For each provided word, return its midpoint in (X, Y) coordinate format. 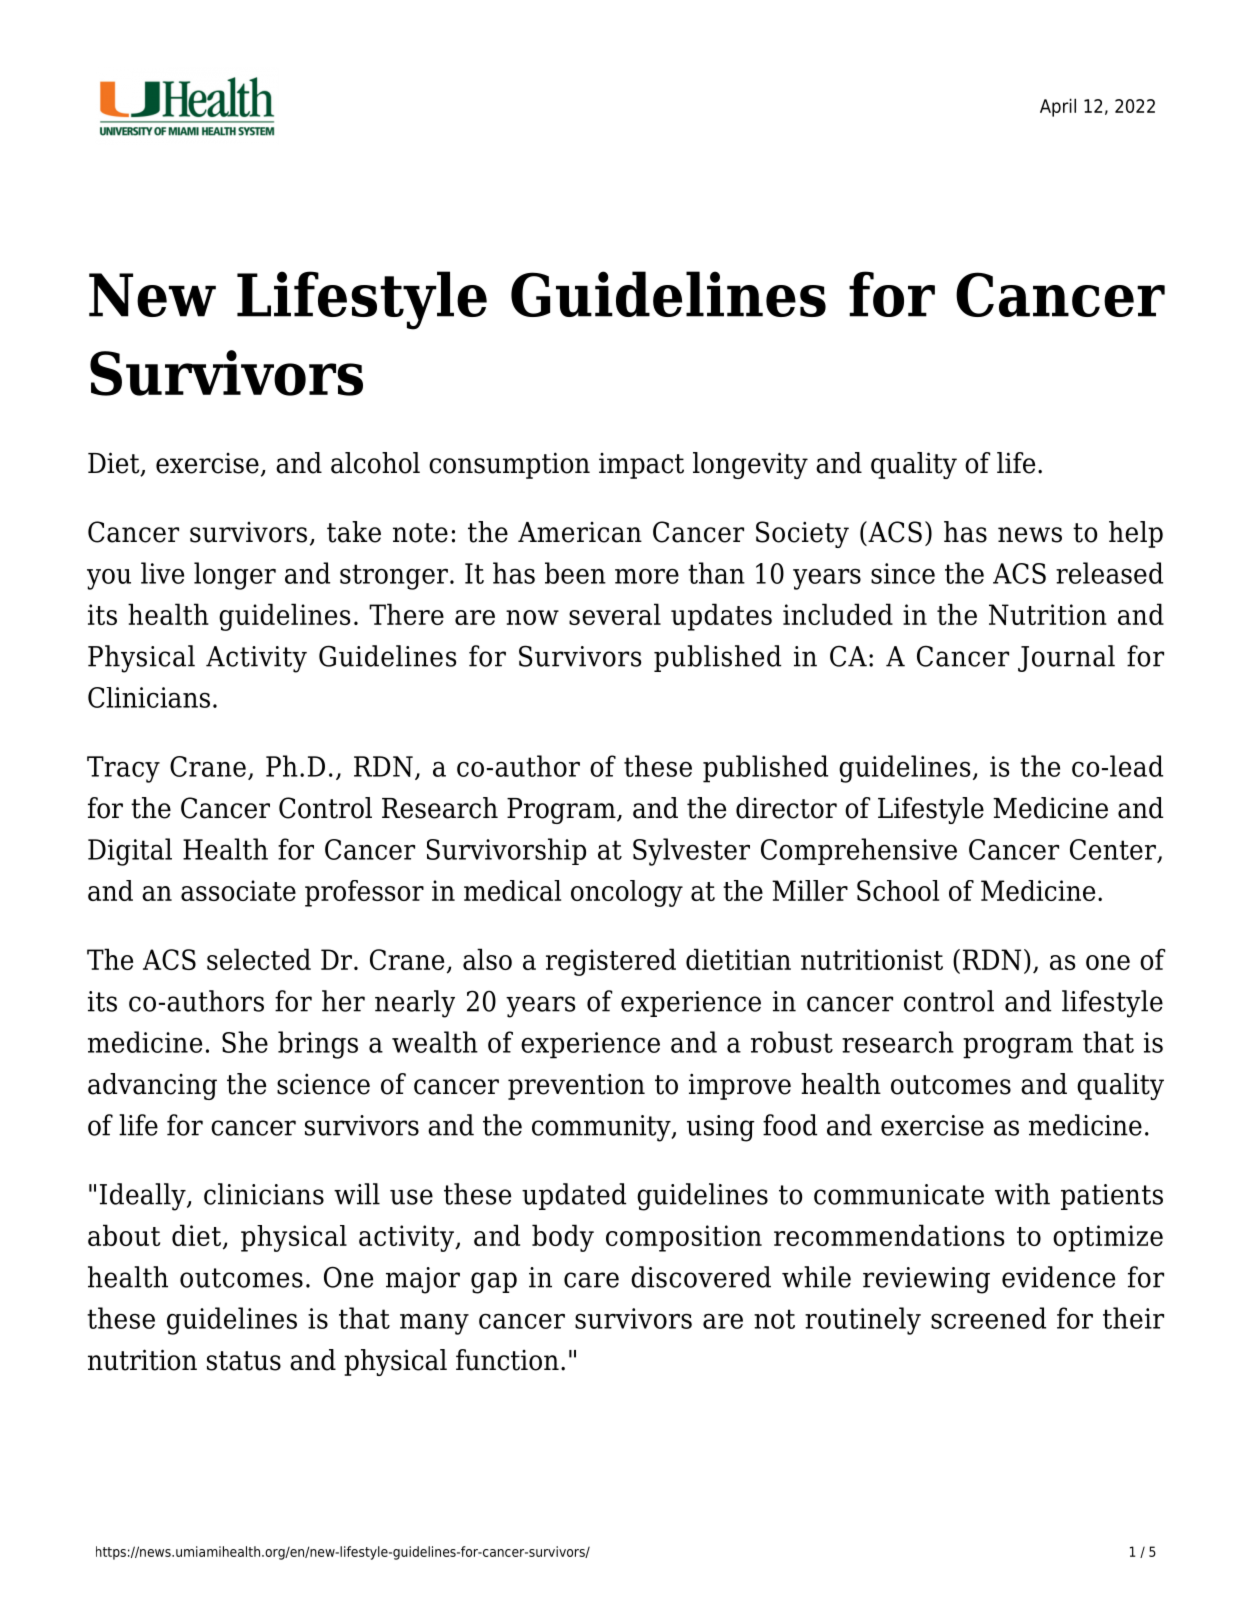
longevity (750, 465)
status (244, 1361)
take (354, 532)
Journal (1066, 658)
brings (318, 1045)
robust (792, 1042)
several (615, 614)
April (1058, 107)
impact (641, 466)
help (1136, 534)
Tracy (123, 769)
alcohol (375, 463)
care (591, 1280)
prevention (576, 1086)
